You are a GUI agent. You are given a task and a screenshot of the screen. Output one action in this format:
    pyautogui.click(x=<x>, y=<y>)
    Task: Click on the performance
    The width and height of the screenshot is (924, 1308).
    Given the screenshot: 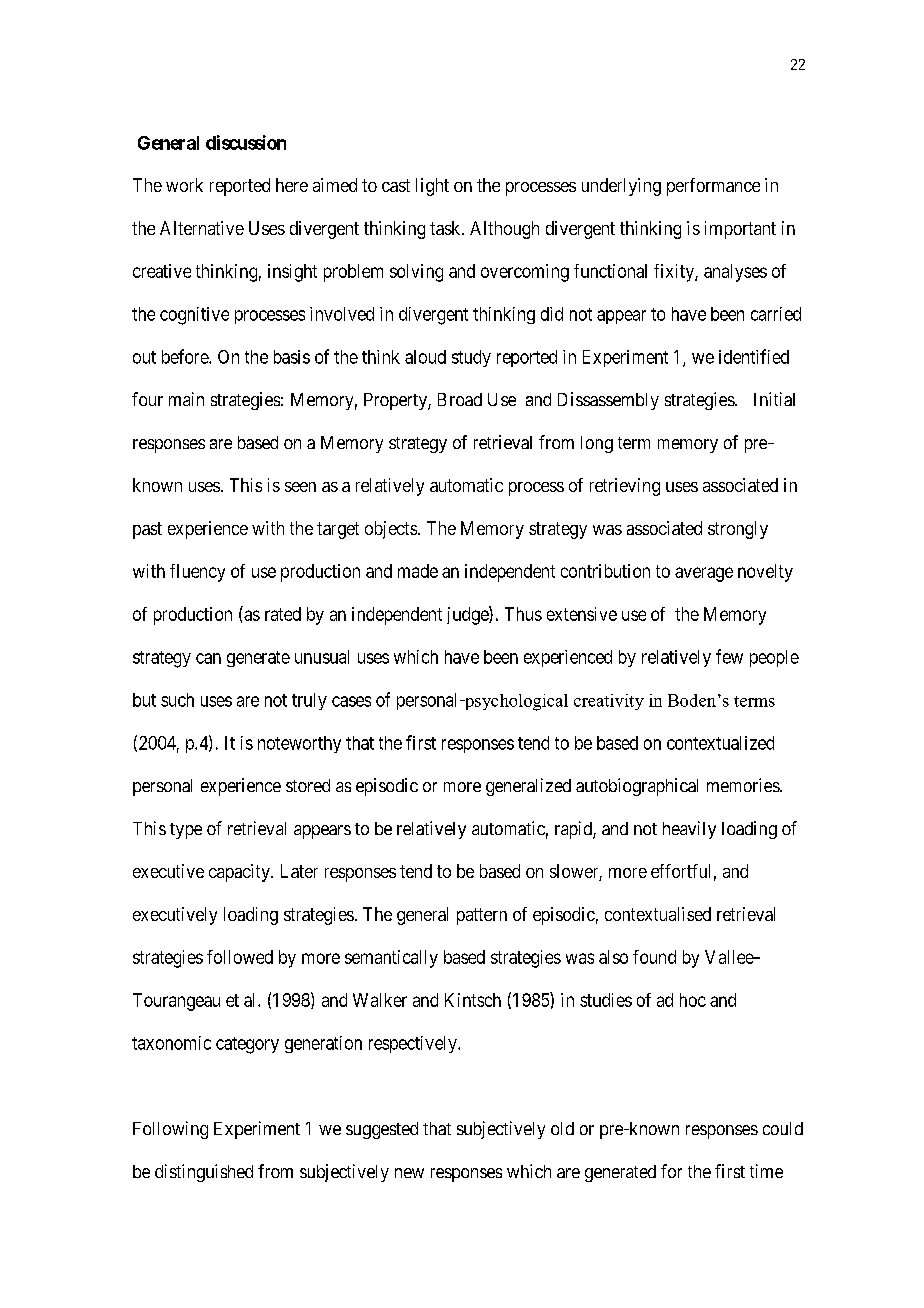 What is the action you would take?
    pyautogui.click(x=713, y=187)
